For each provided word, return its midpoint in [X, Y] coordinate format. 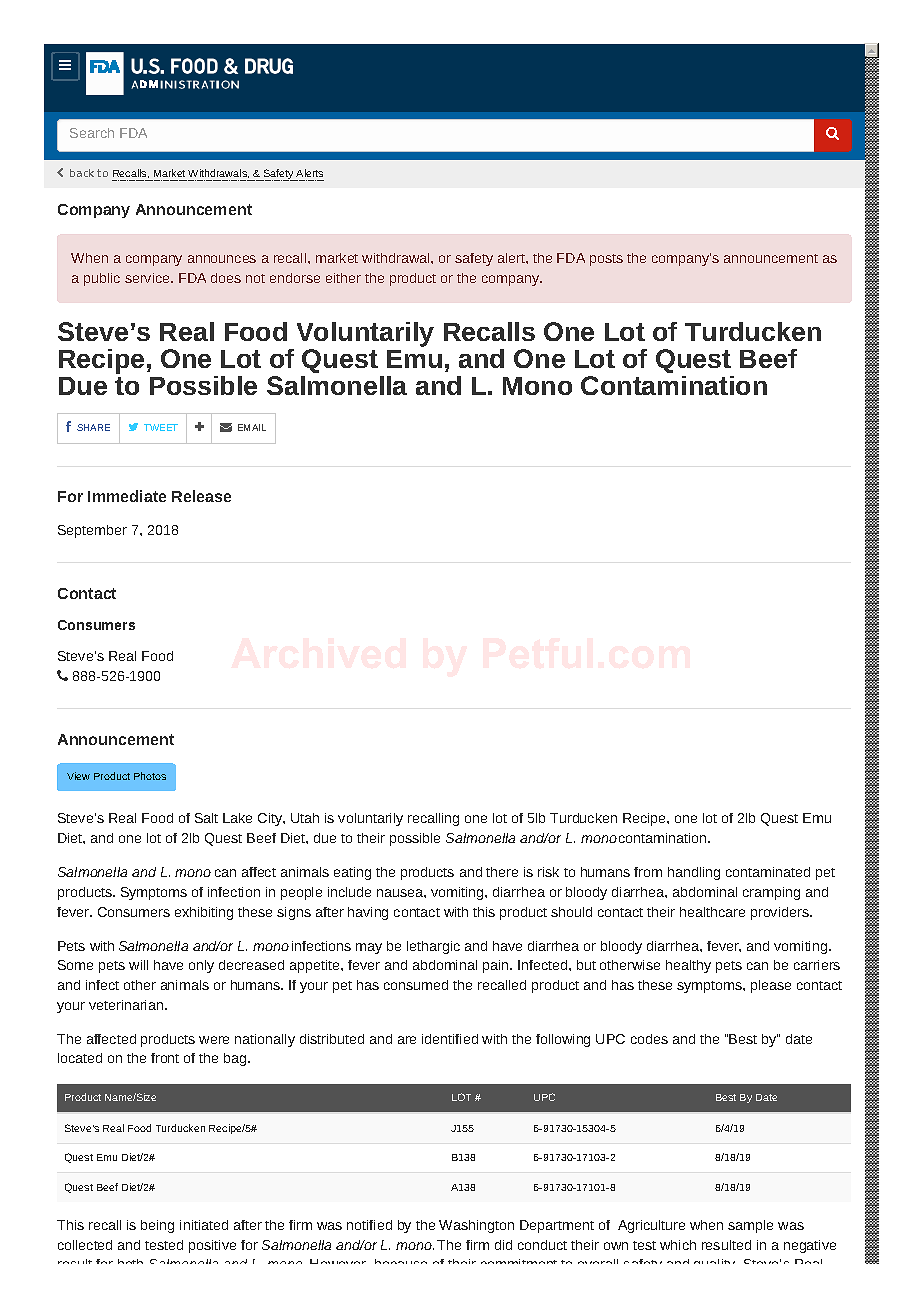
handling [694, 873]
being [157, 1226]
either [343, 278]
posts [606, 260]
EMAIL [252, 427]
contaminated [768, 872]
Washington [476, 1226]
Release [201, 496]
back [82, 173]
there [502, 872]
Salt [206, 818]
